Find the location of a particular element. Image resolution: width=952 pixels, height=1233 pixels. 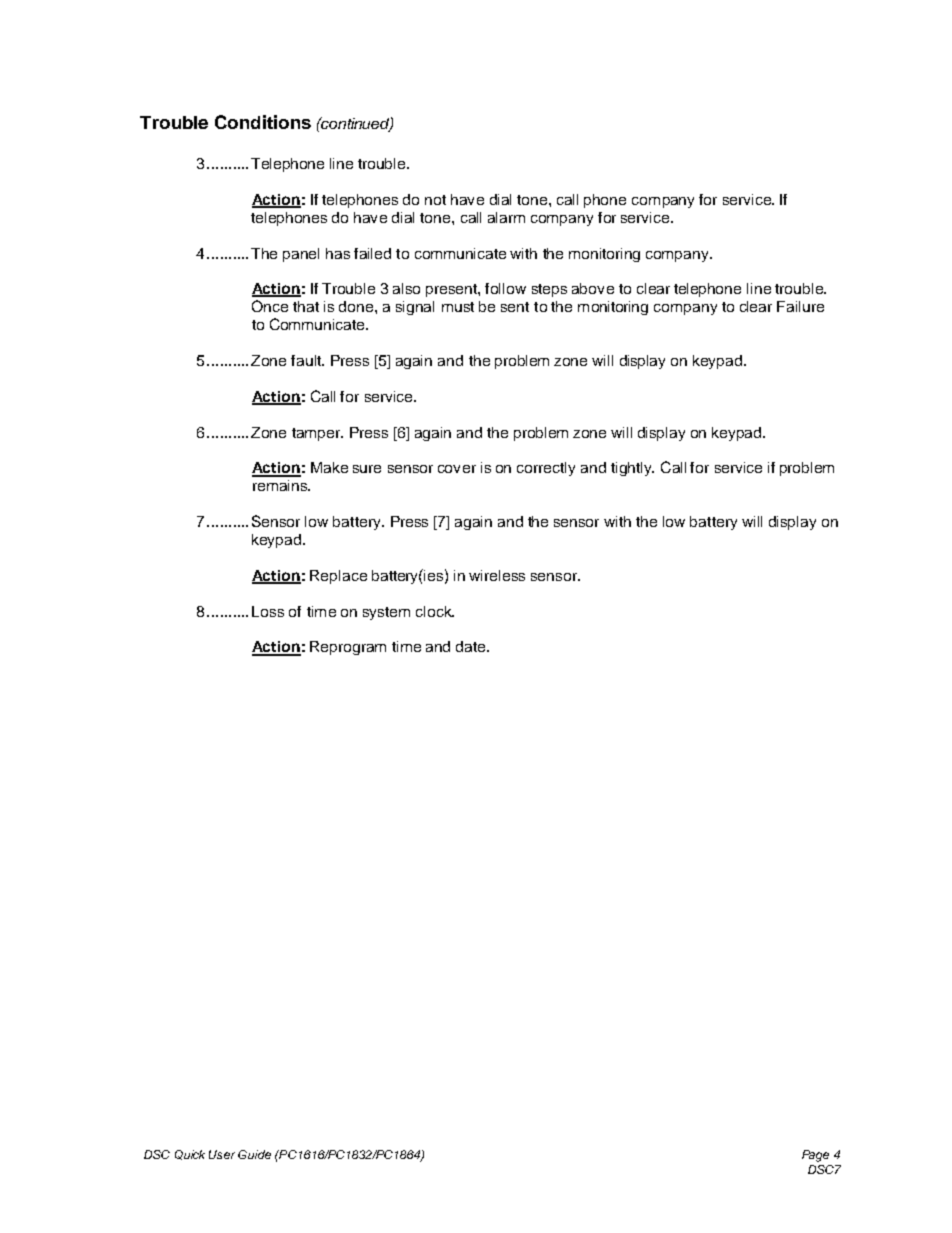

alarm is located at coordinates (506, 217).
